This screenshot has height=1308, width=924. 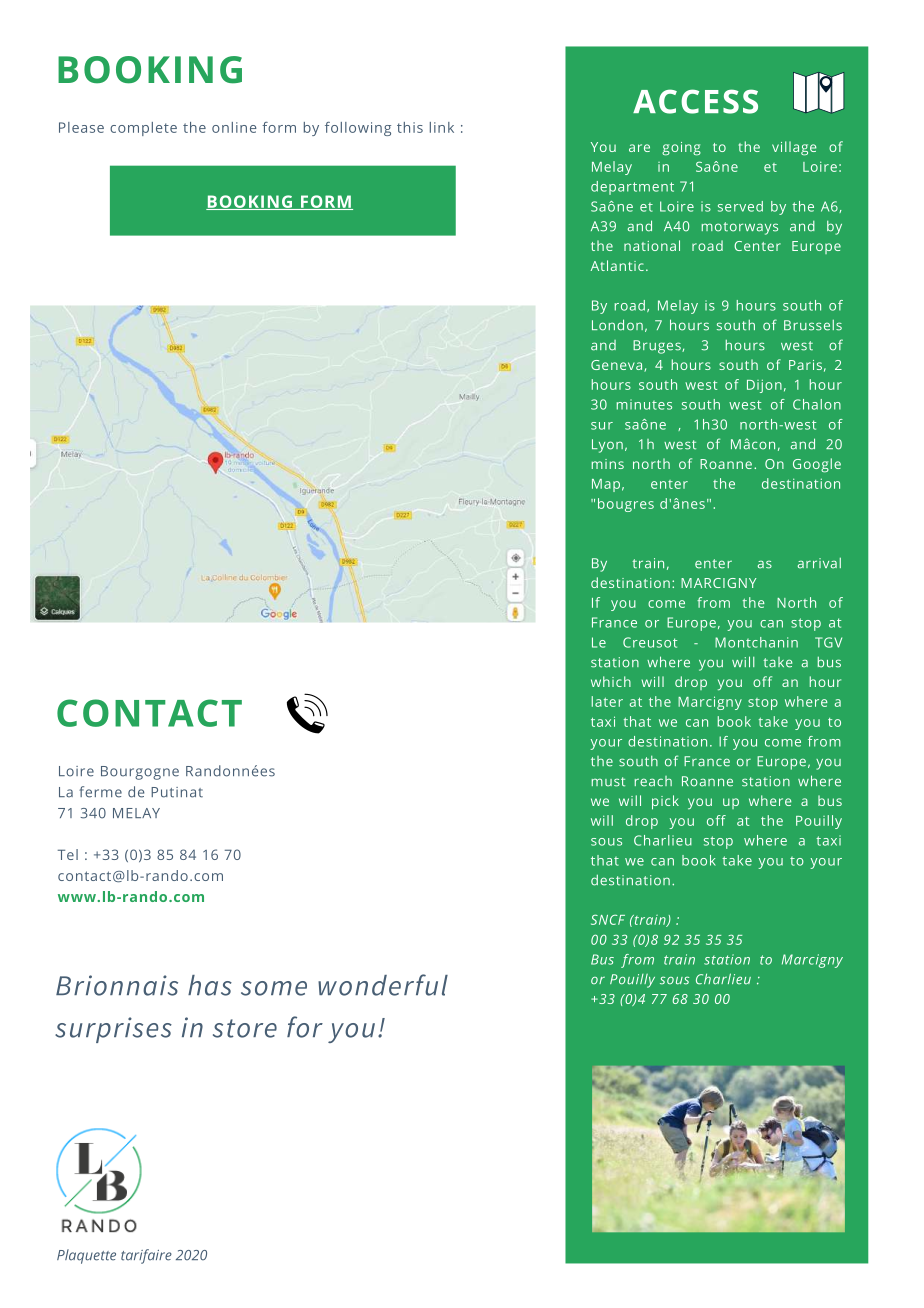 I want to click on ferme, so click(x=100, y=792).
